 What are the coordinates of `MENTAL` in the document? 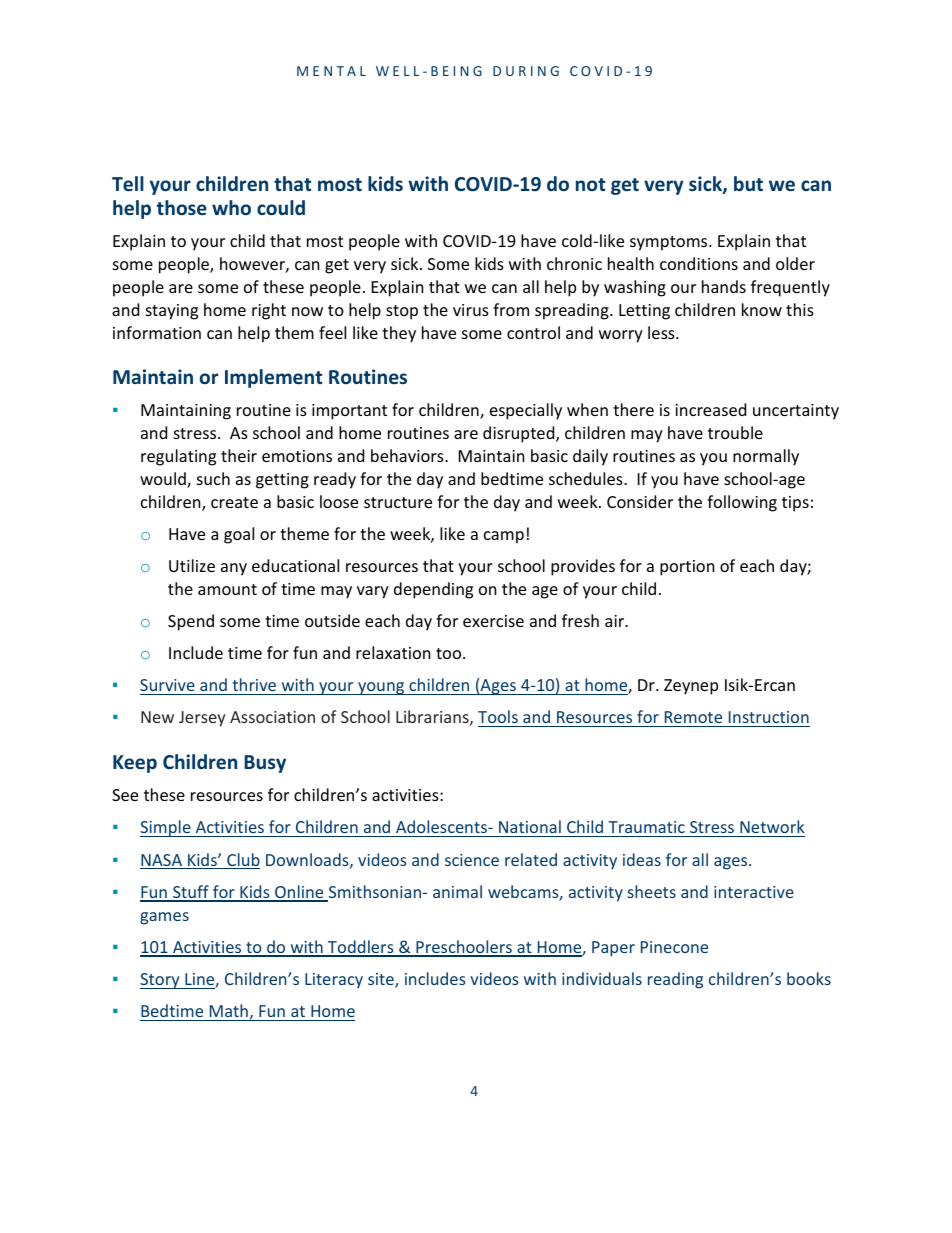 It's located at (331, 71).
